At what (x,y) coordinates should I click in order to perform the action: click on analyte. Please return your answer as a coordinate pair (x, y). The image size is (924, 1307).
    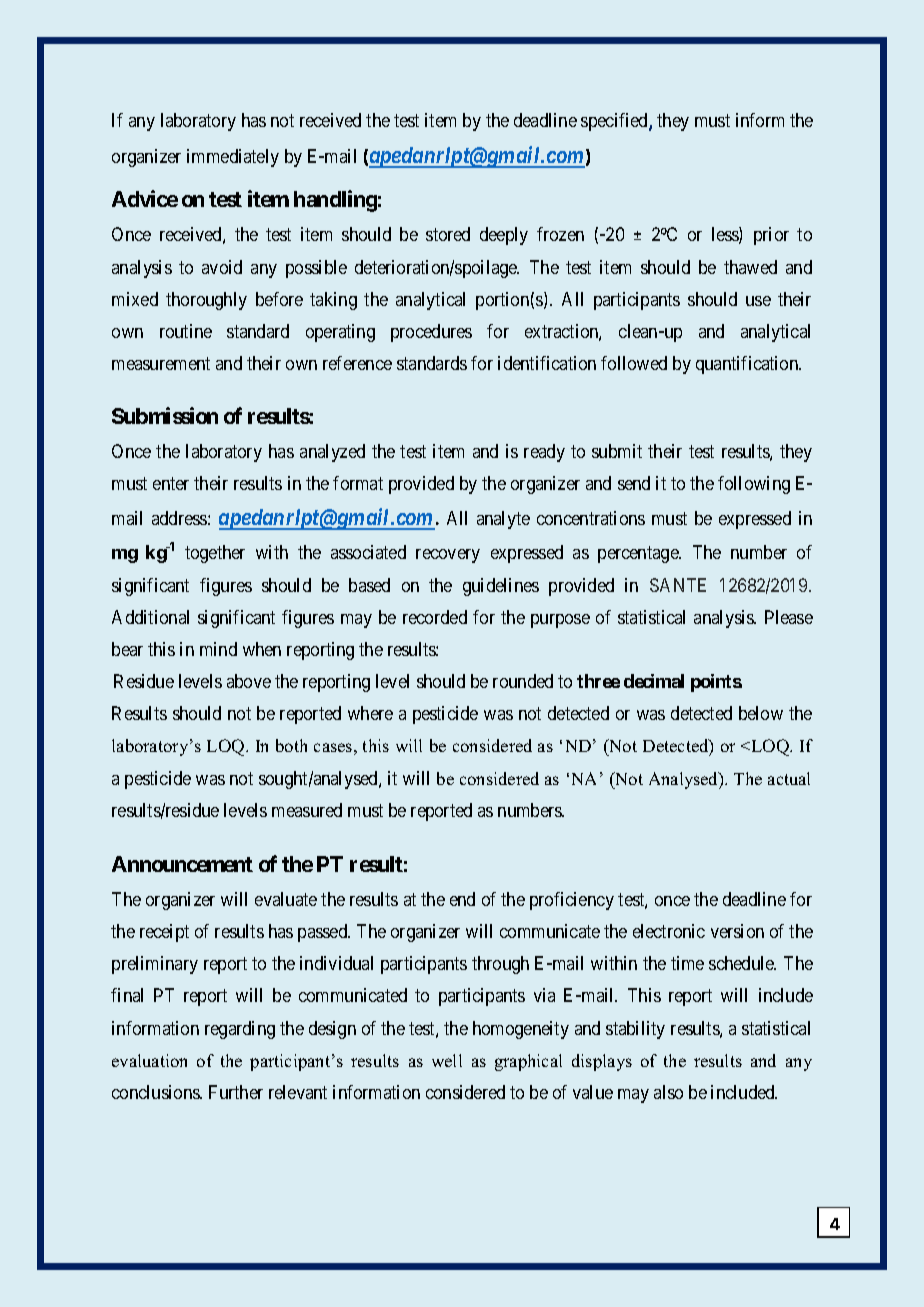
    Looking at the image, I should click on (503, 520).
